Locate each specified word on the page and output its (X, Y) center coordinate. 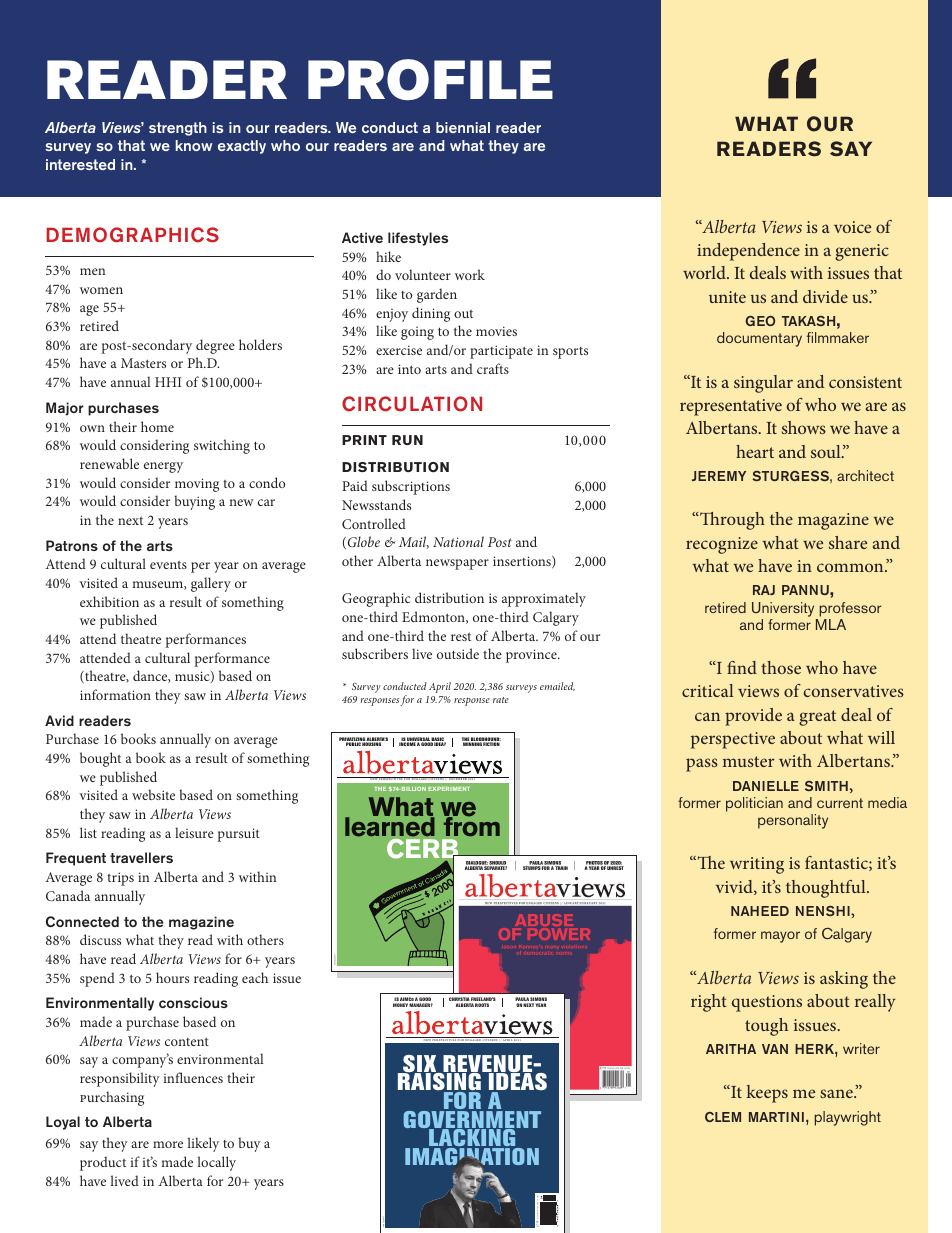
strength (178, 129)
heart (755, 451)
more (168, 1144)
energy (163, 467)
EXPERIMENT (449, 789)
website (153, 794)
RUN (407, 440)
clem (723, 1117)
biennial (463, 127)
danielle (766, 786)
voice (852, 227)
